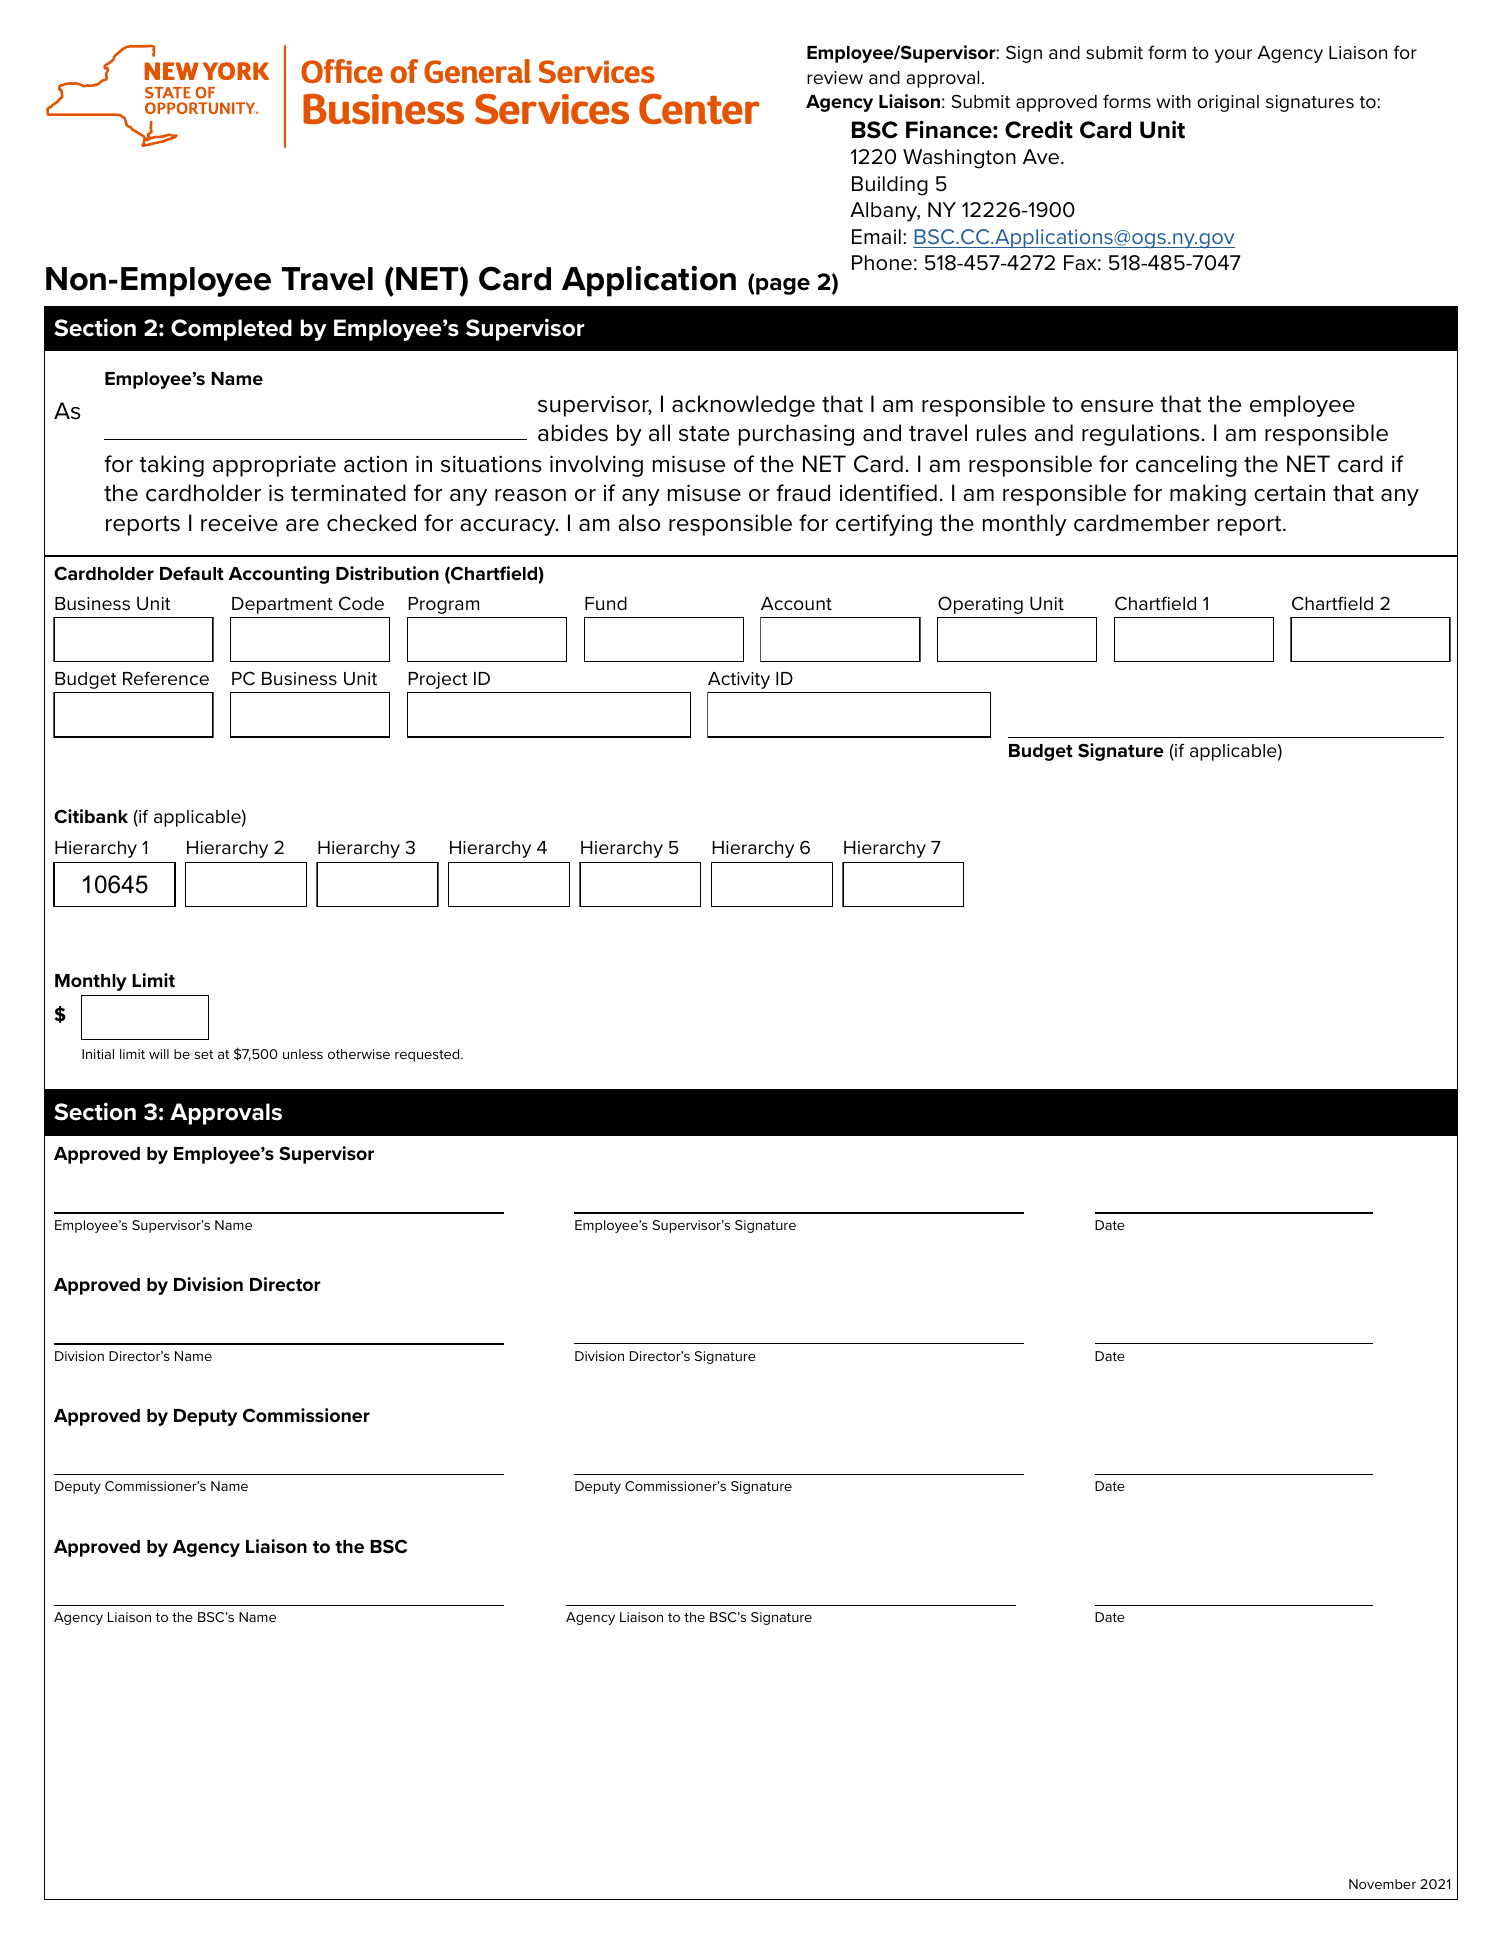  What do you see at coordinates (239, 523) in the screenshot?
I see `receive` at bounding box center [239, 523].
